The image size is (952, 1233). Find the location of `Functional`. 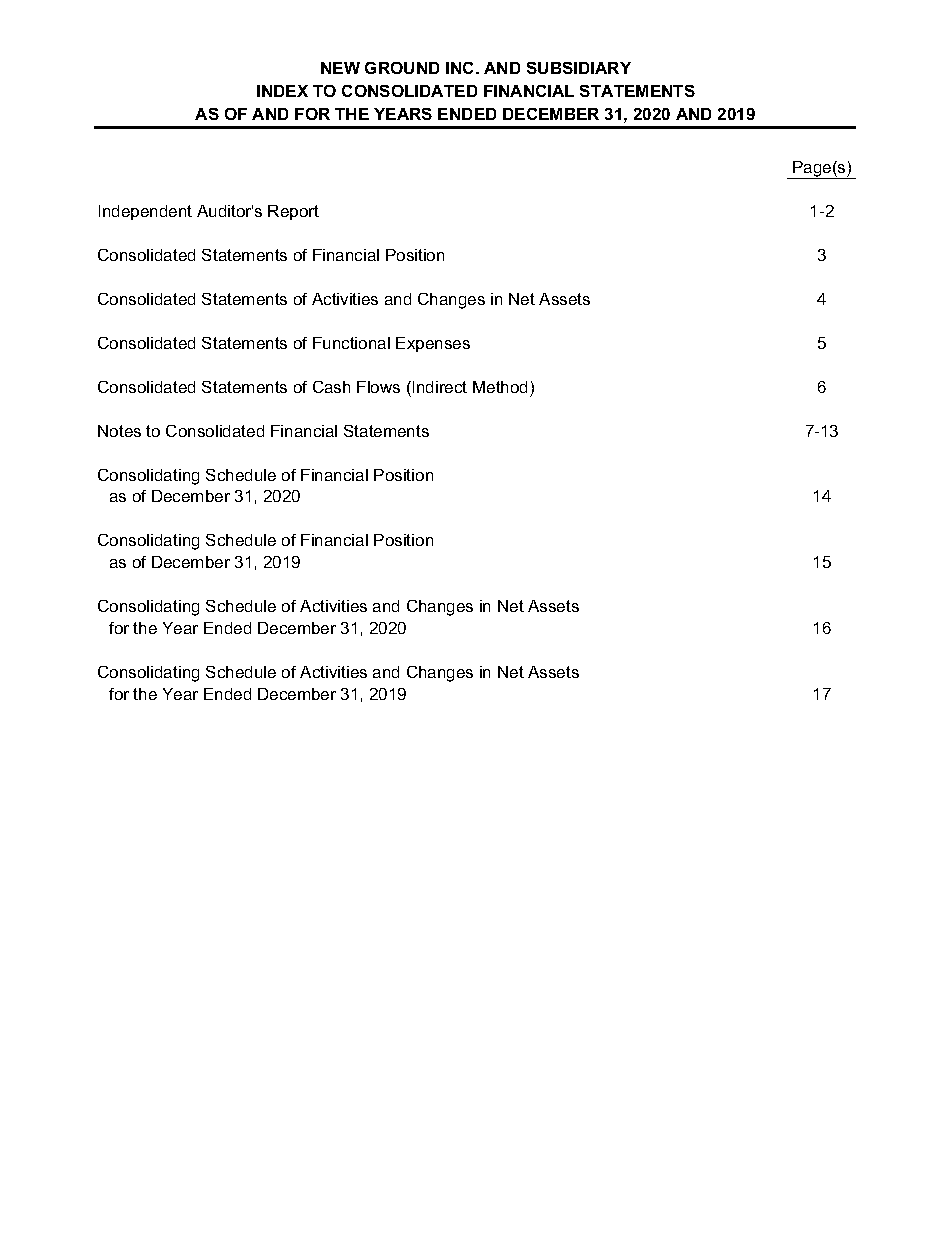

Functional is located at coordinates (351, 343).
